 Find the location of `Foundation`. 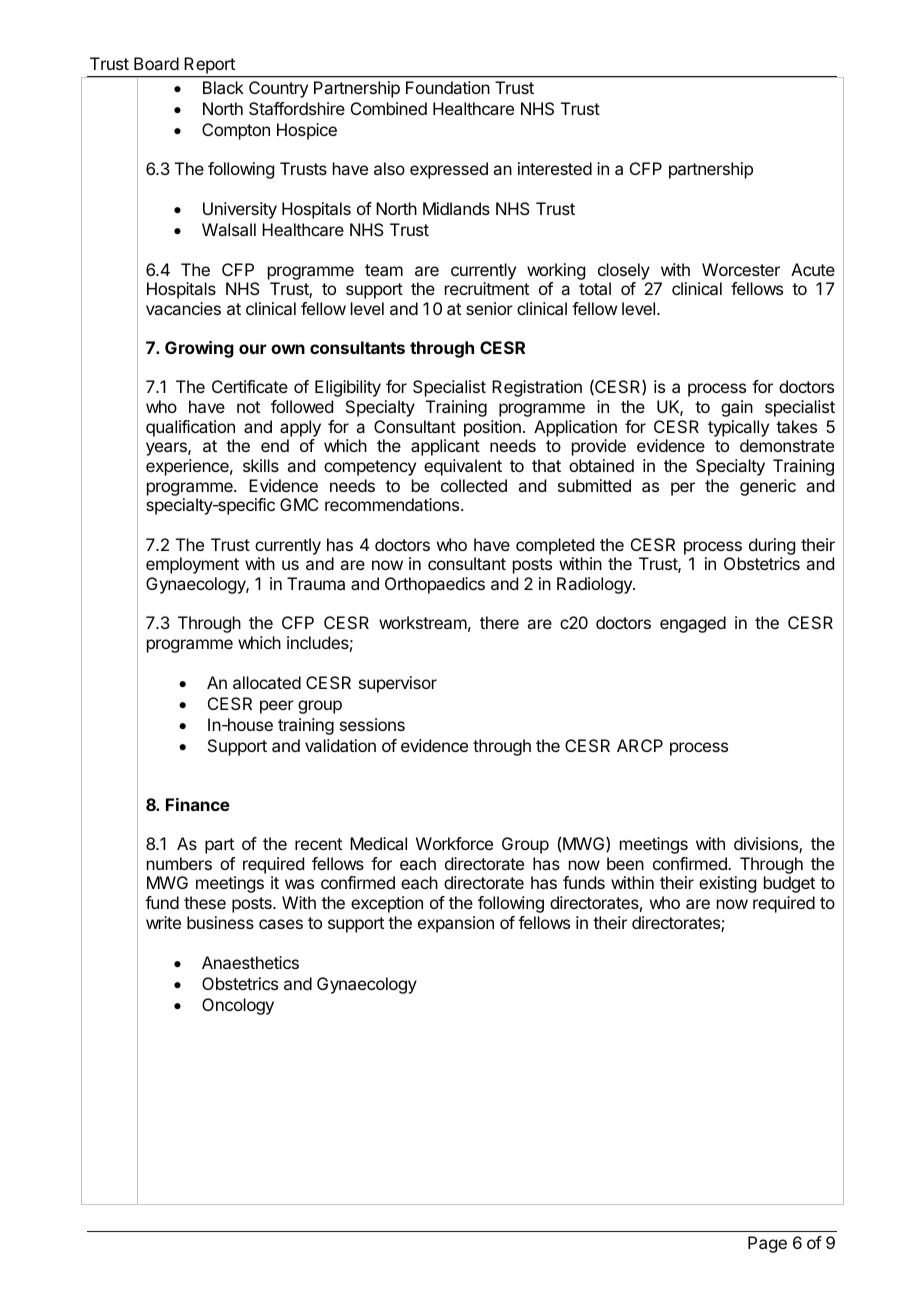

Foundation is located at coordinates (448, 87).
